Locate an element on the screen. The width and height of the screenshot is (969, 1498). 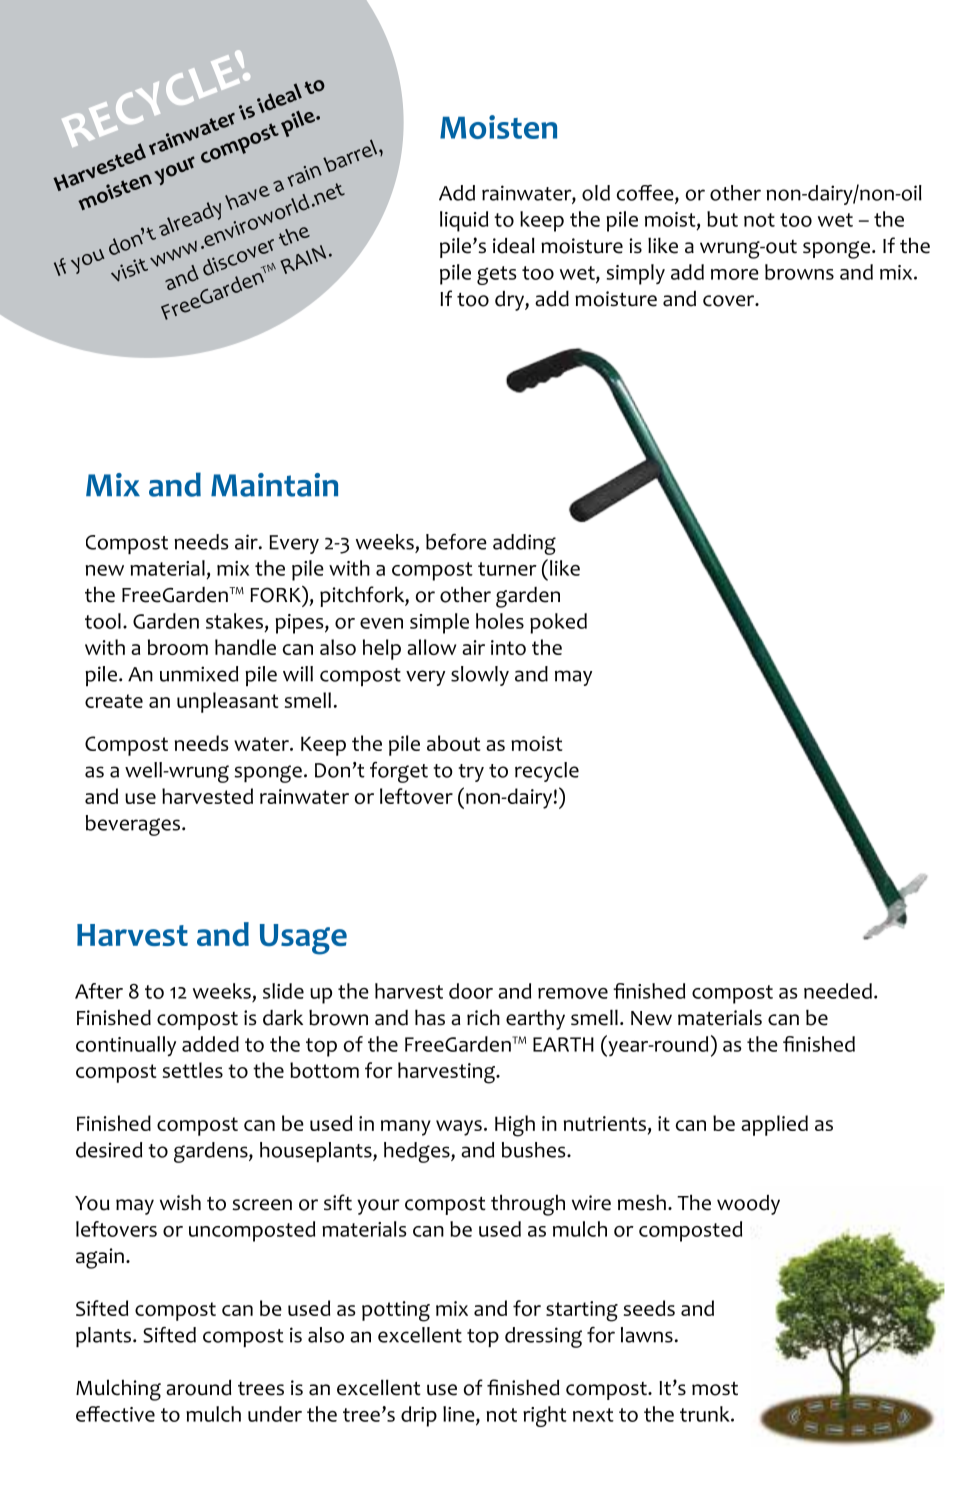
needed is located at coordinates (838, 991).
